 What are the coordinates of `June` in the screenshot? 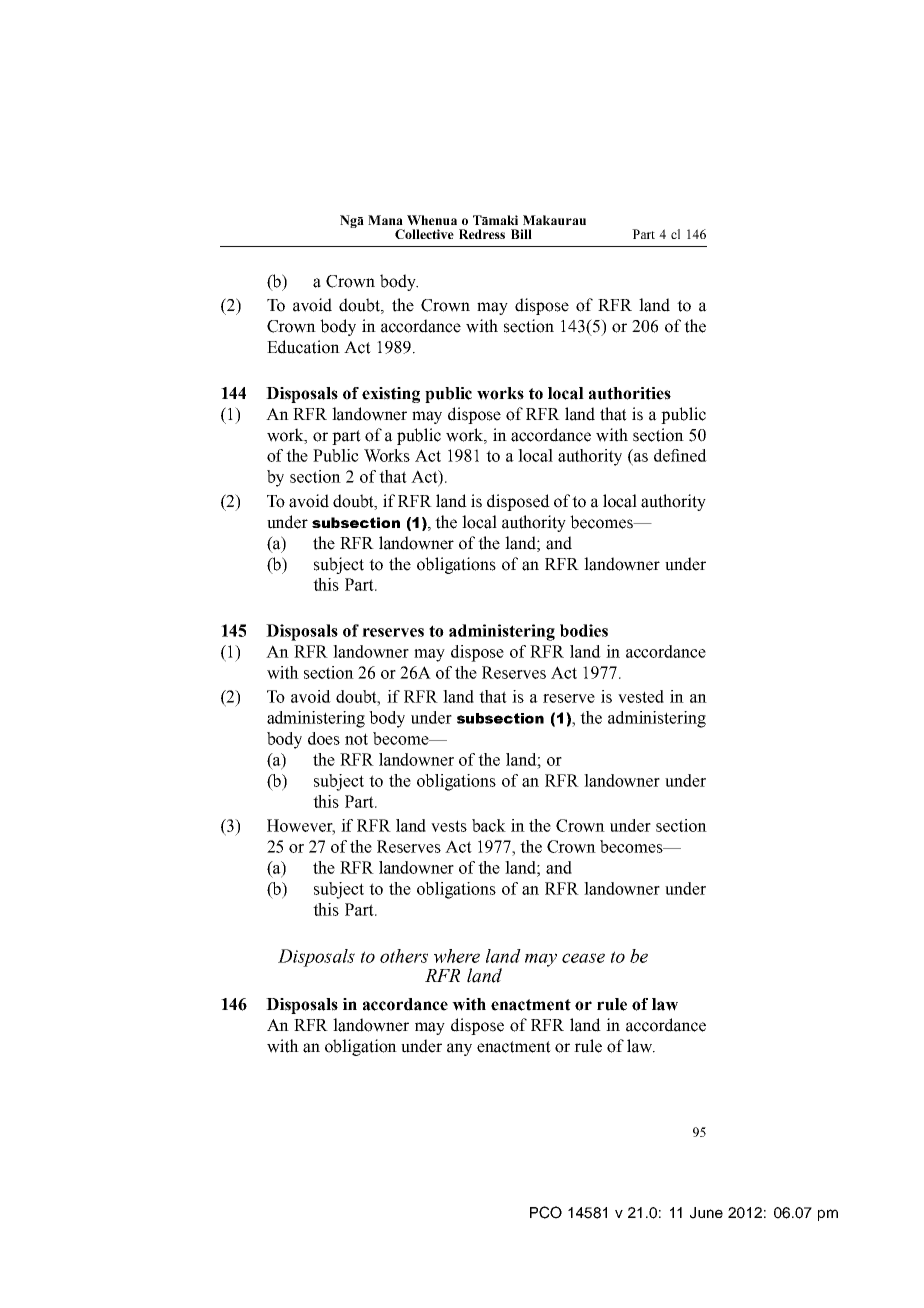 It's located at (706, 1213).
